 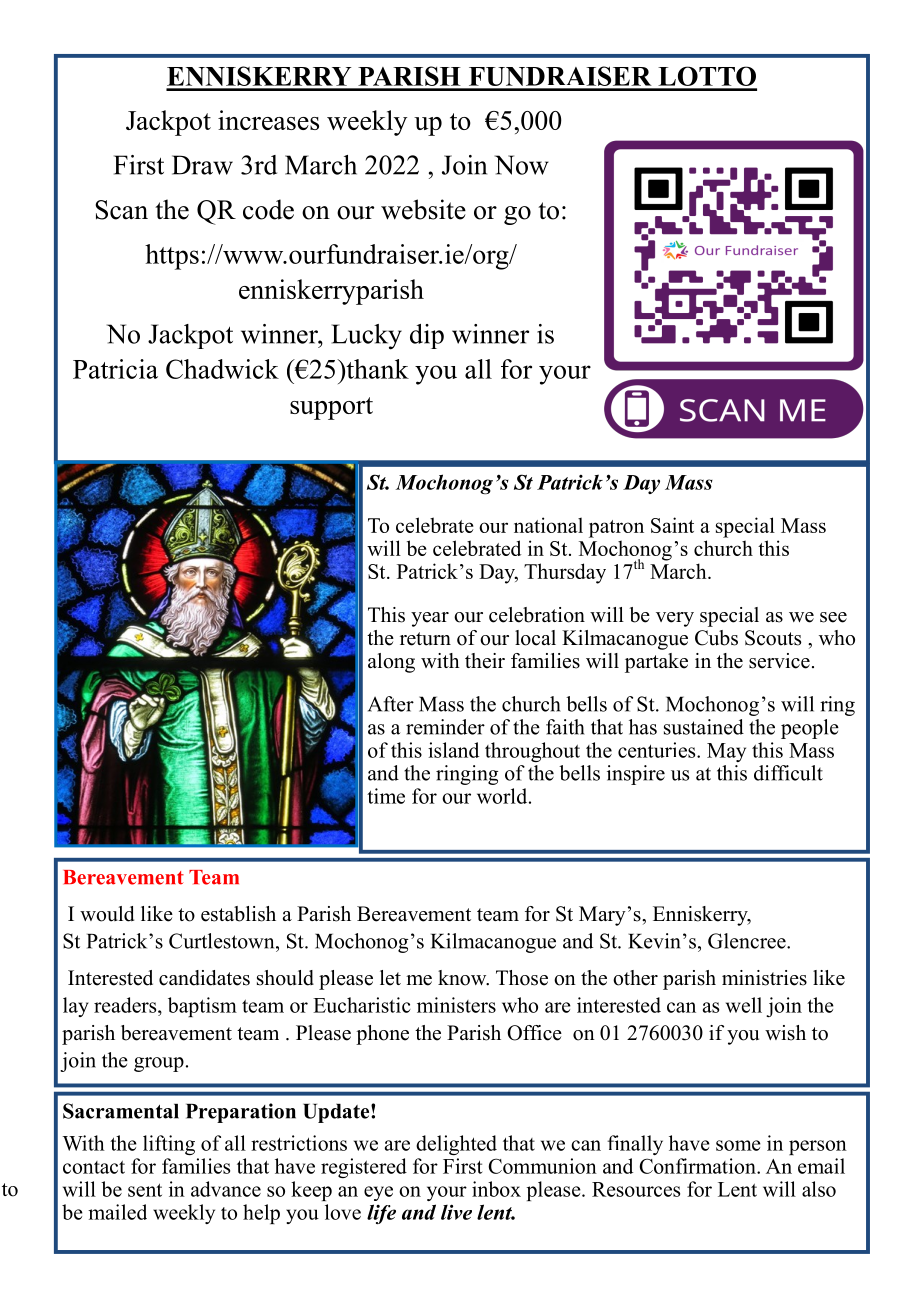 What do you see at coordinates (391, 663) in the page?
I see `along` at bounding box center [391, 663].
